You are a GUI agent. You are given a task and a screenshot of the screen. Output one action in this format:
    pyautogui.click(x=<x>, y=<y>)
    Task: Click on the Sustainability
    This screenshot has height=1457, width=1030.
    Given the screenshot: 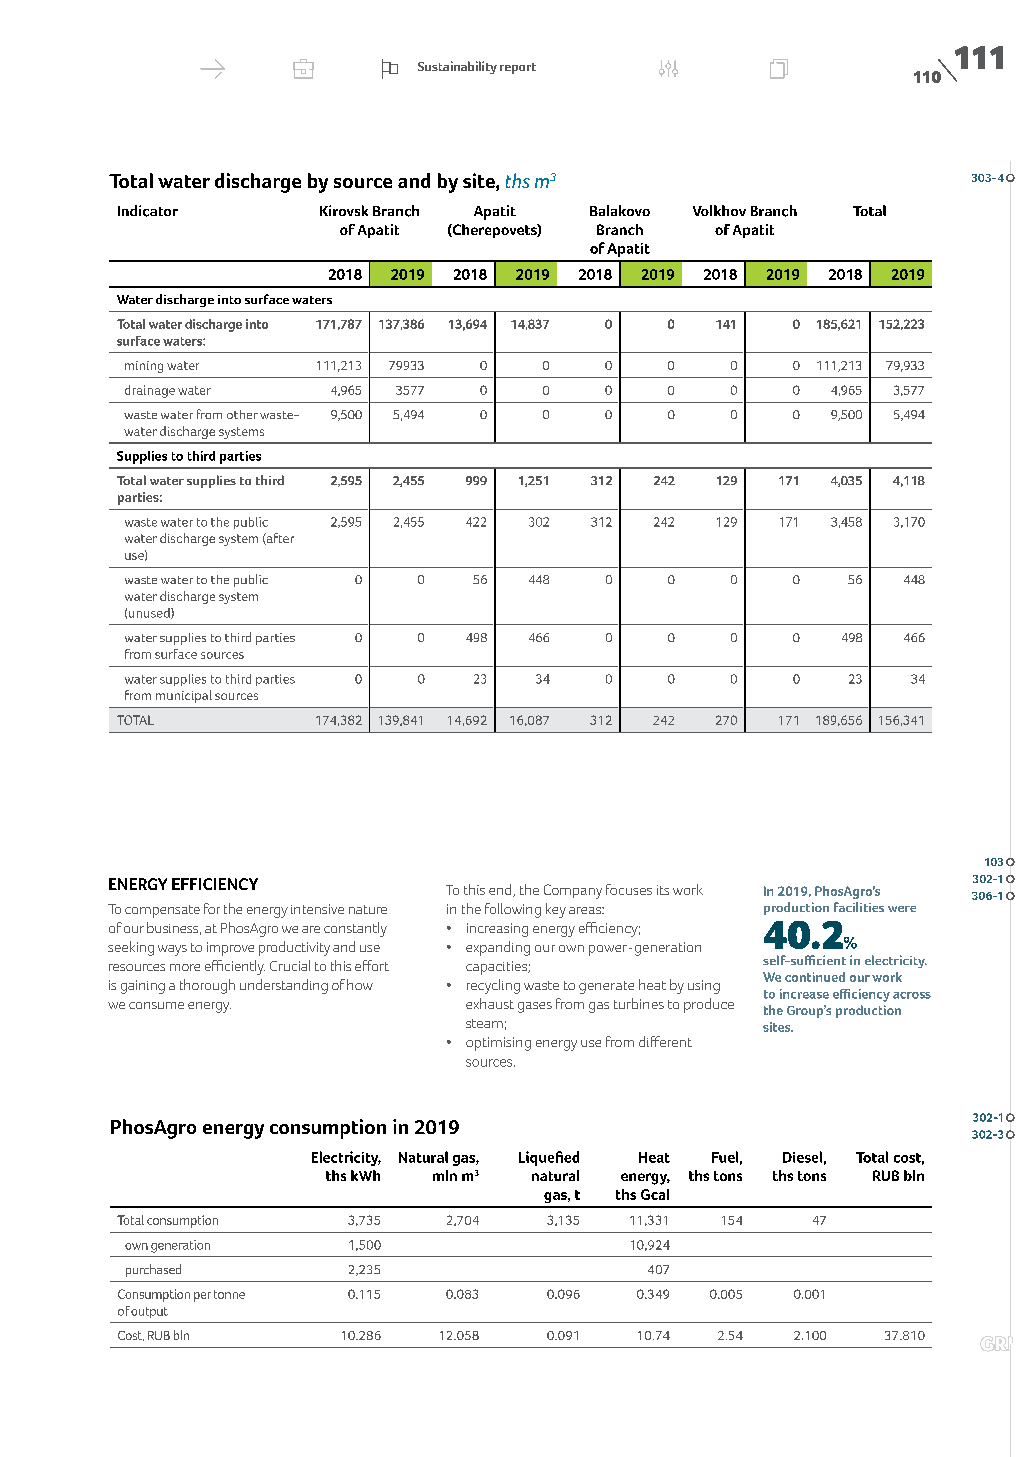 What is the action you would take?
    pyautogui.click(x=457, y=67)
